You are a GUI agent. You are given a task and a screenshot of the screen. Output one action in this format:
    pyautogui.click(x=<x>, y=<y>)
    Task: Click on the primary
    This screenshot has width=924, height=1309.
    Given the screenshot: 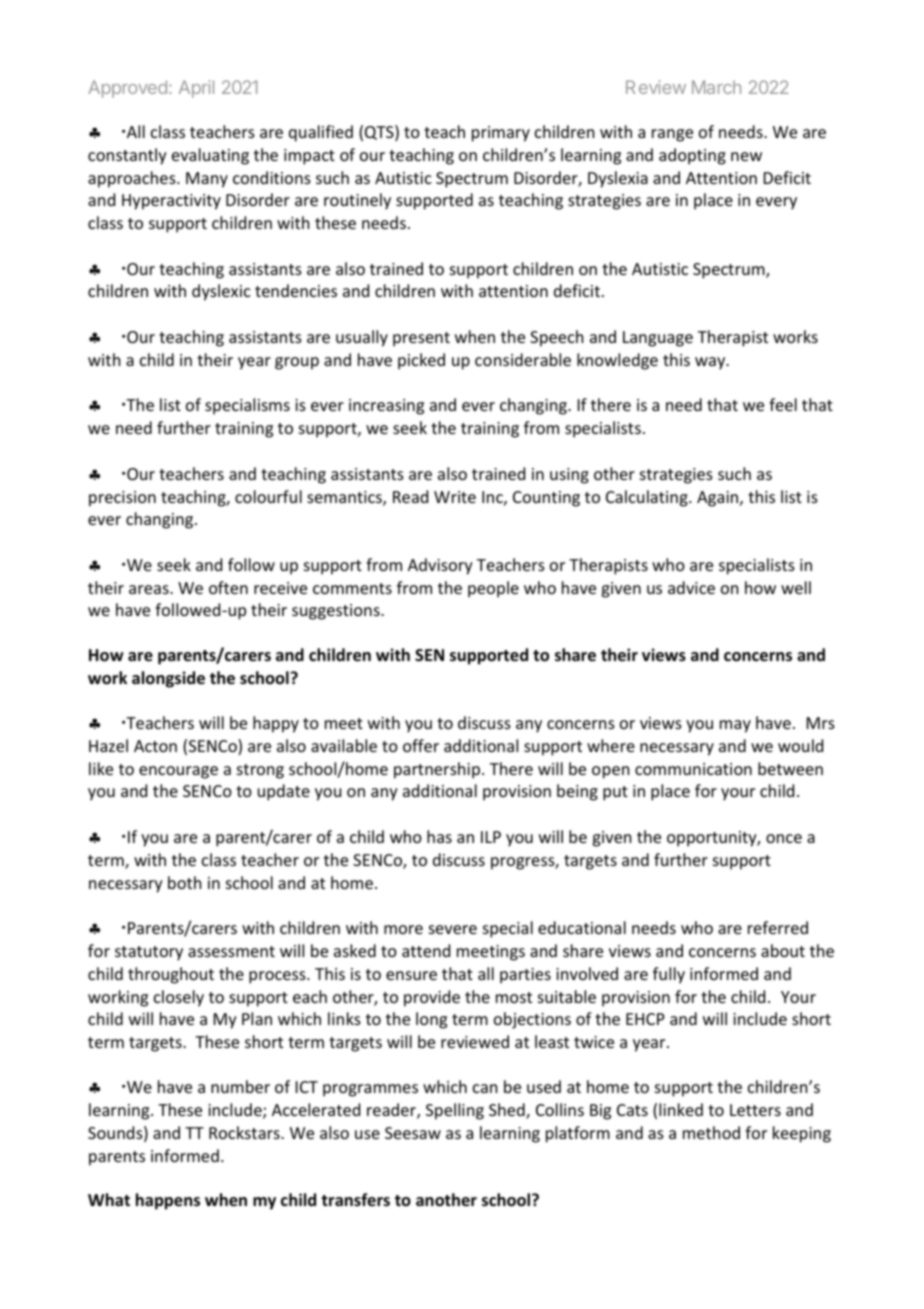 What is the action you would take?
    pyautogui.click(x=501, y=134)
